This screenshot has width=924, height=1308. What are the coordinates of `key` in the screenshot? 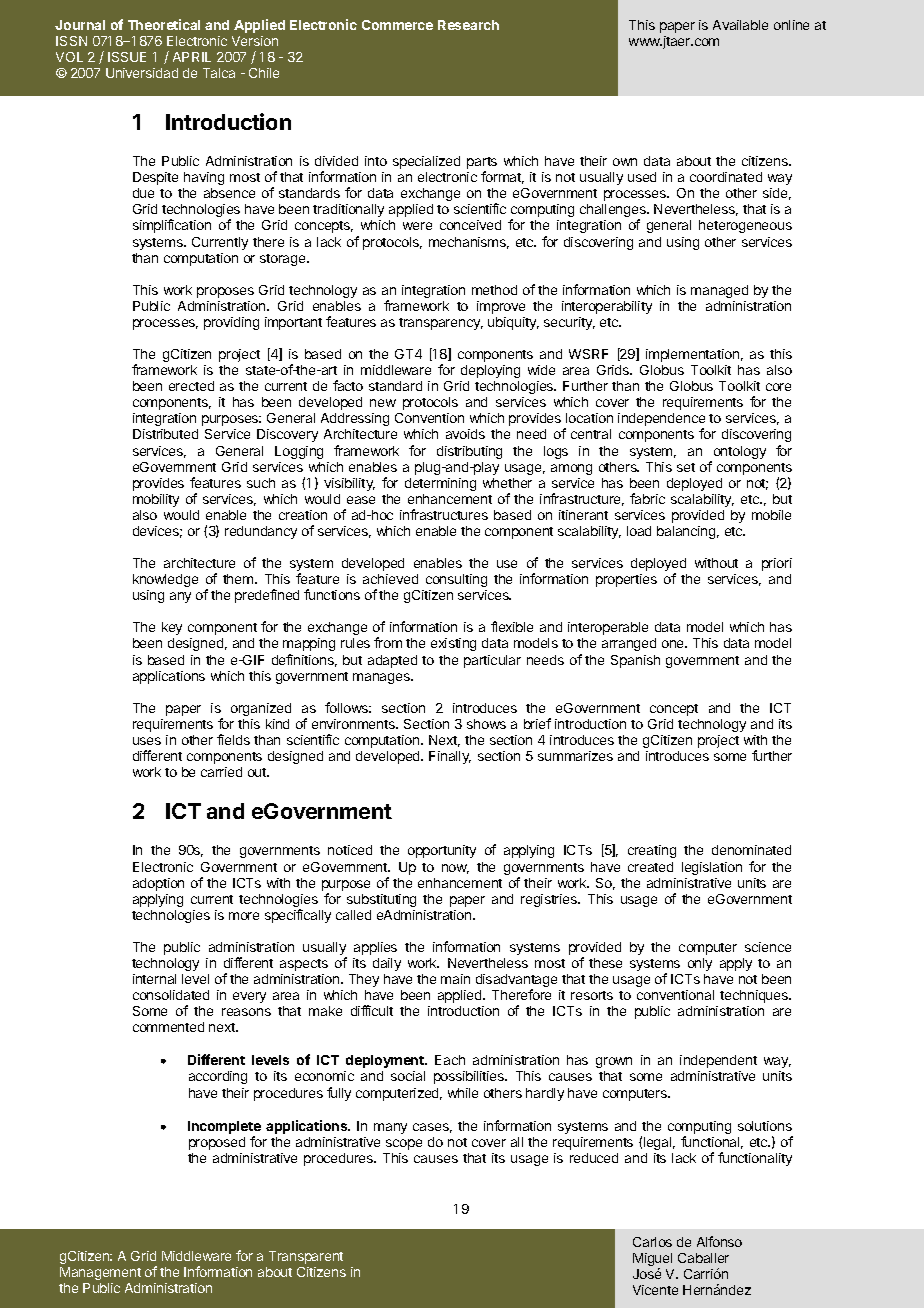 It's located at (172, 628).
